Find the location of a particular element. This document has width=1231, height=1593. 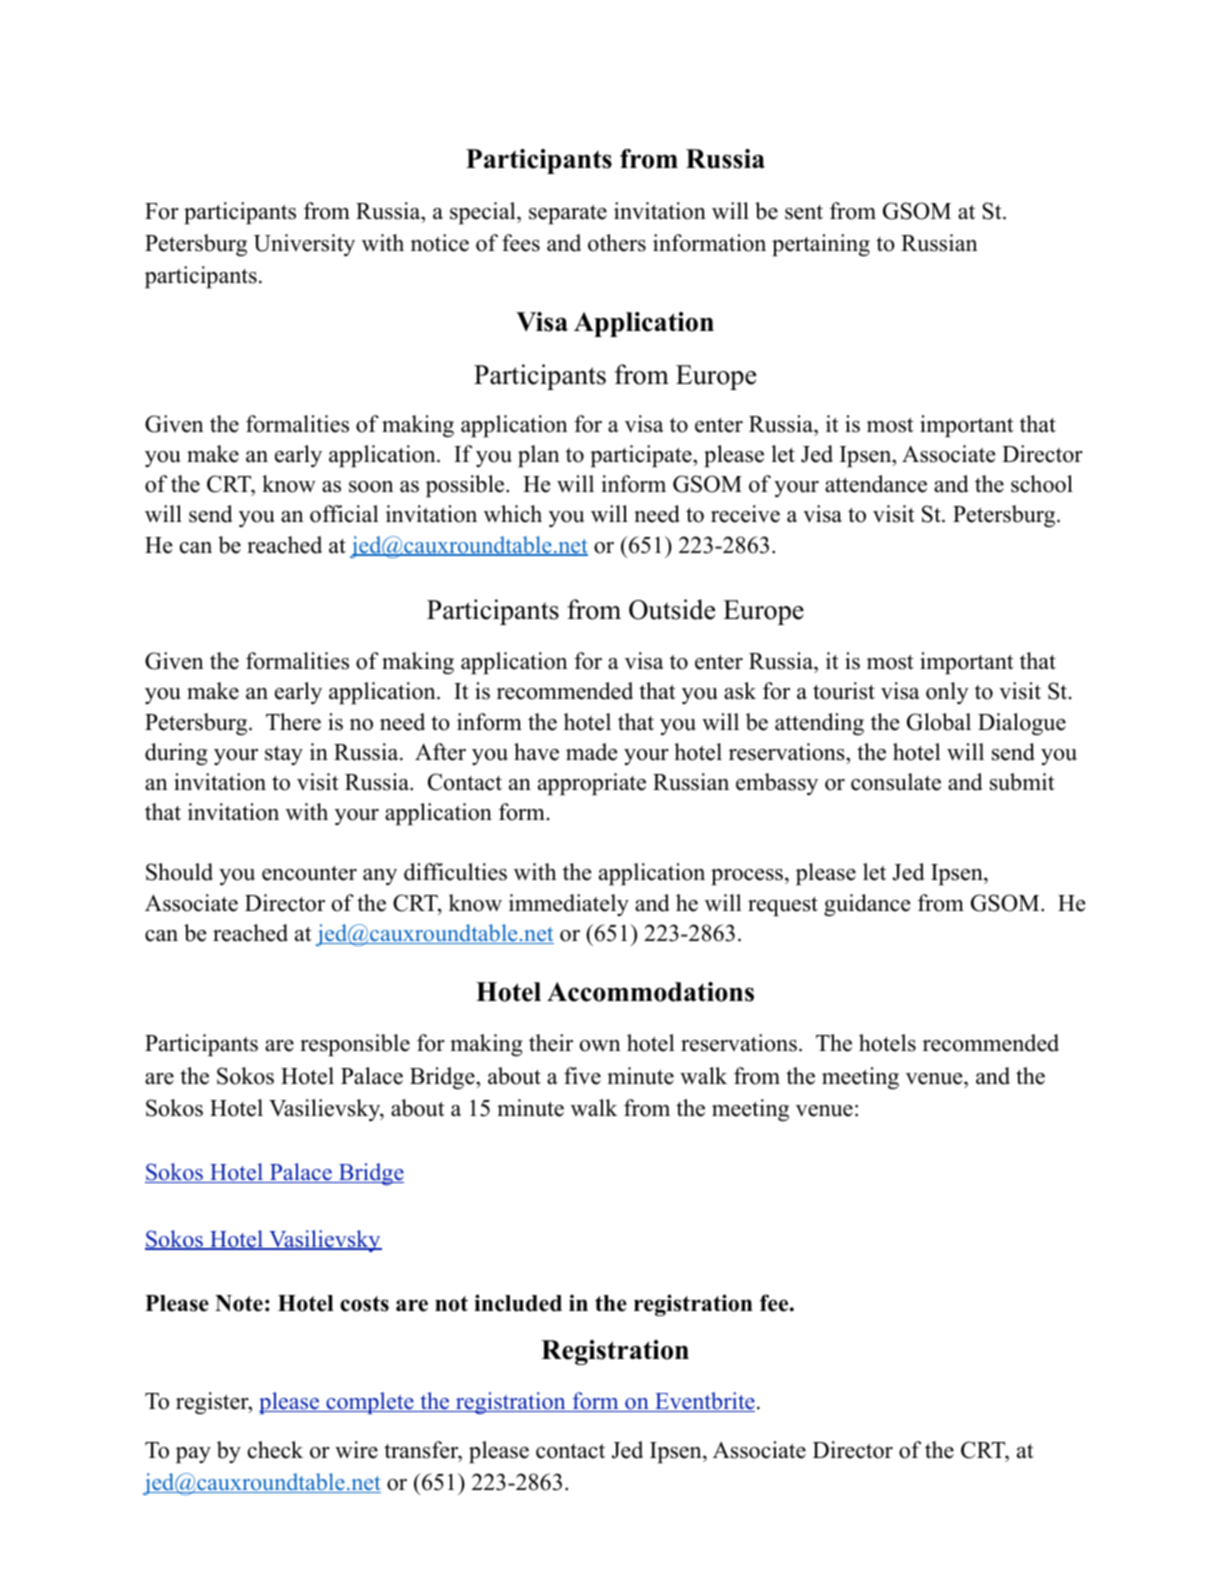

pertaining is located at coordinates (821, 245).
